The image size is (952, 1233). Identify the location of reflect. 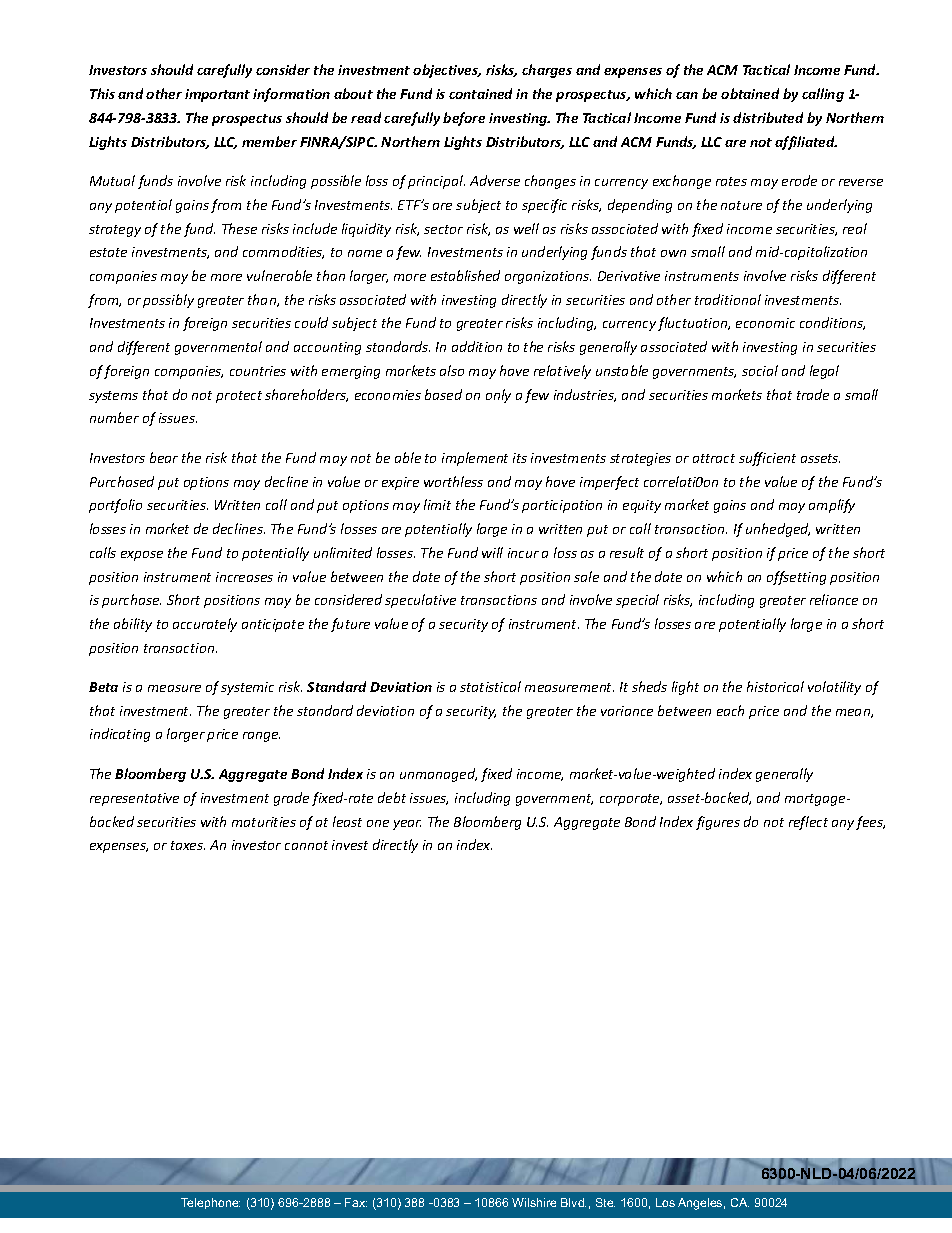
(808, 823).
